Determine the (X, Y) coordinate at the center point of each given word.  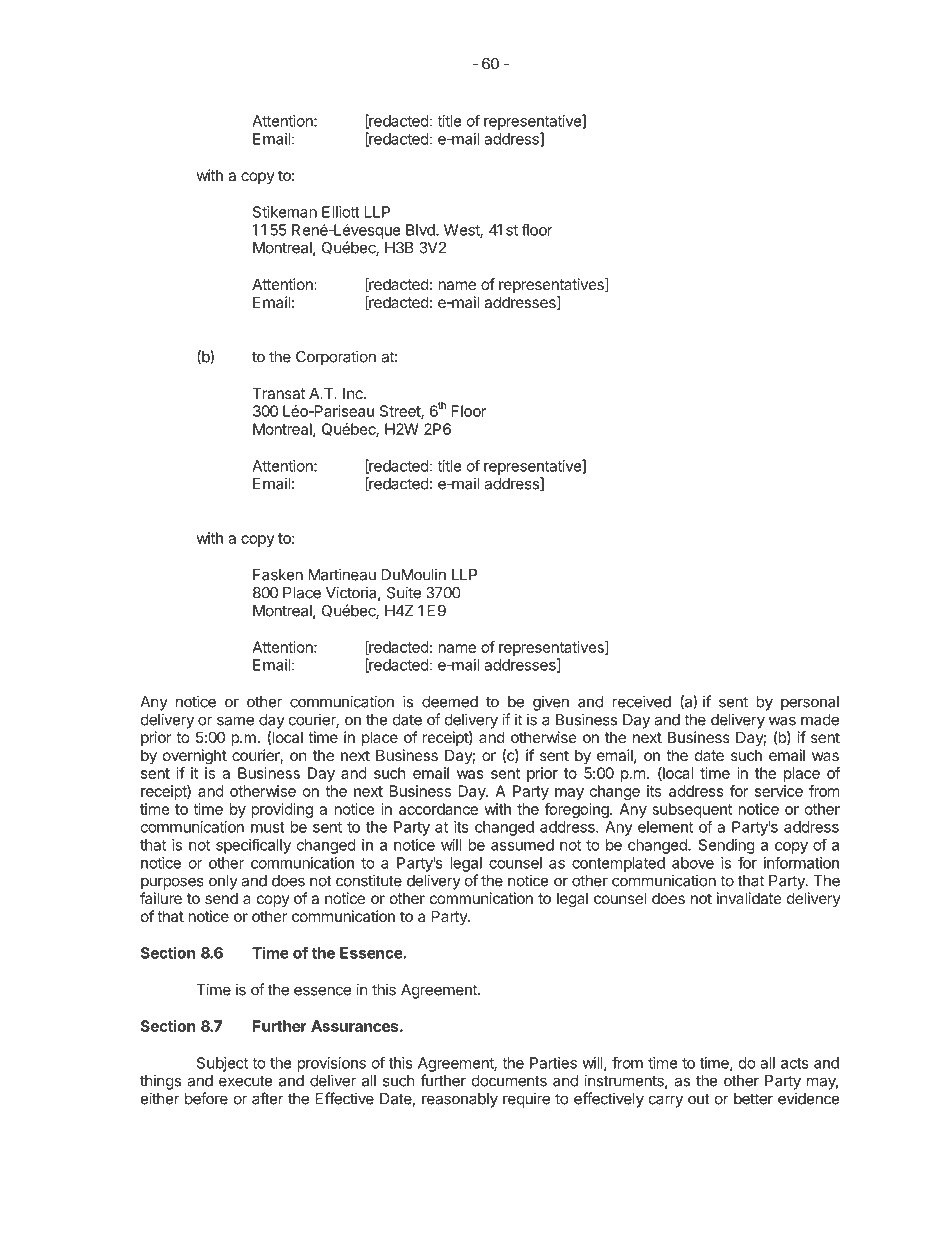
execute (246, 1081)
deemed (450, 702)
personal (810, 703)
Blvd (421, 230)
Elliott (341, 212)
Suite (404, 592)
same (235, 721)
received (641, 701)
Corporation (336, 358)
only (223, 882)
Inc (354, 393)
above (693, 863)
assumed (522, 845)
